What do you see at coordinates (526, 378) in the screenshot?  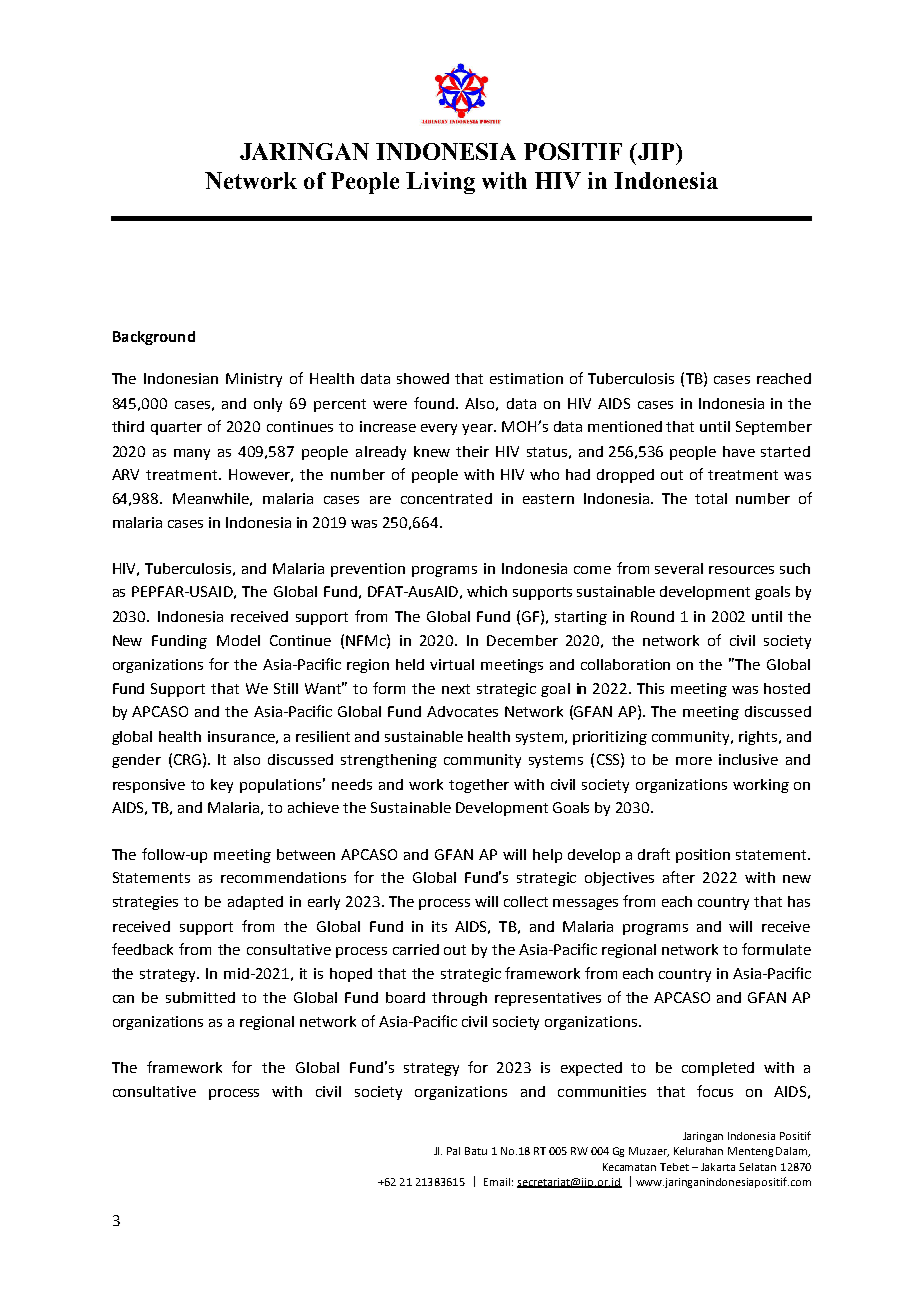 I see `estimation` at bounding box center [526, 378].
